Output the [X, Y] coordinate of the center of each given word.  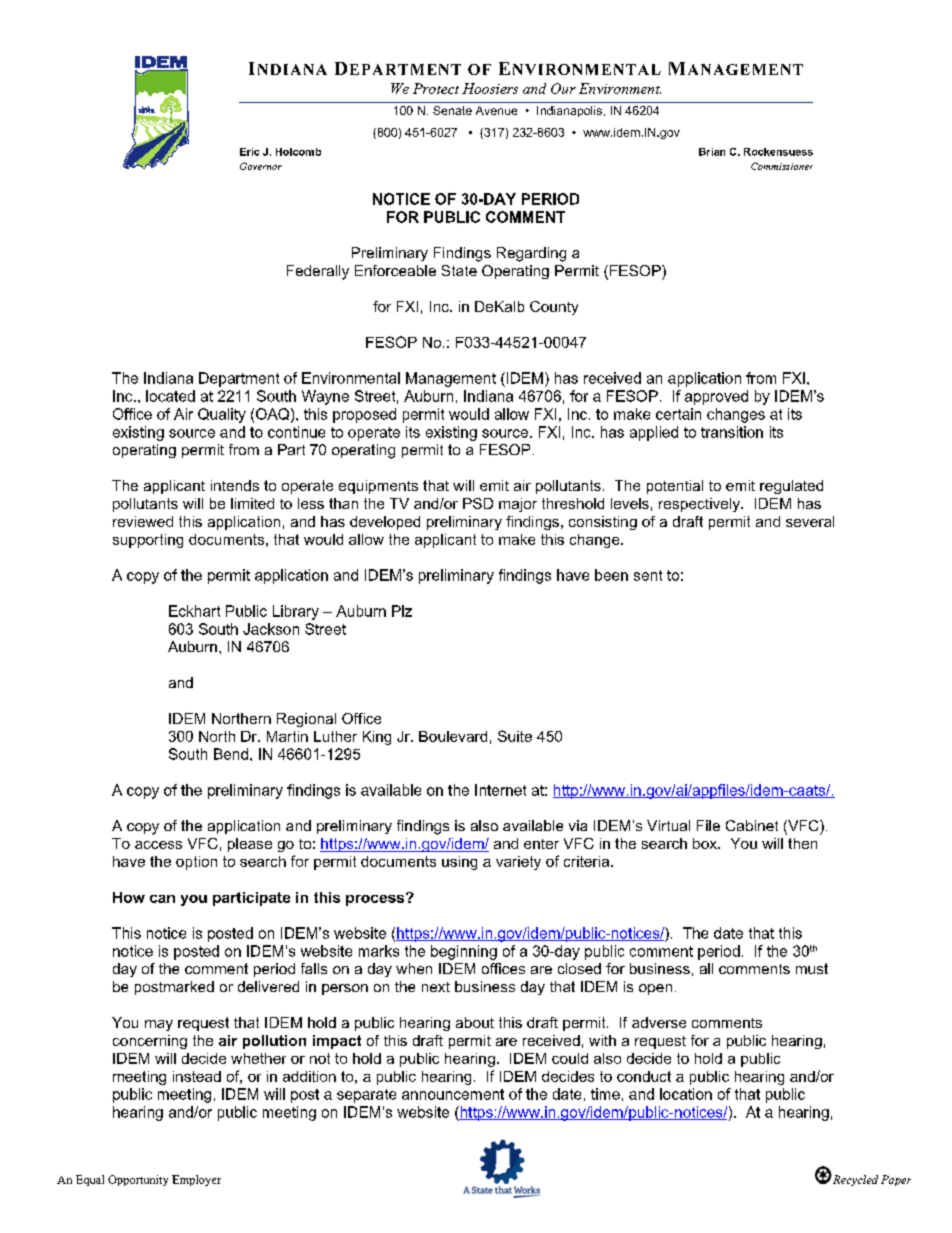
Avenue [496, 110]
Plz [402, 611]
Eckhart [194, 611]
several [810, 521]
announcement [453, 1094]
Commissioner [782, 166]
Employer [196, 1180]
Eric [249, 152]
